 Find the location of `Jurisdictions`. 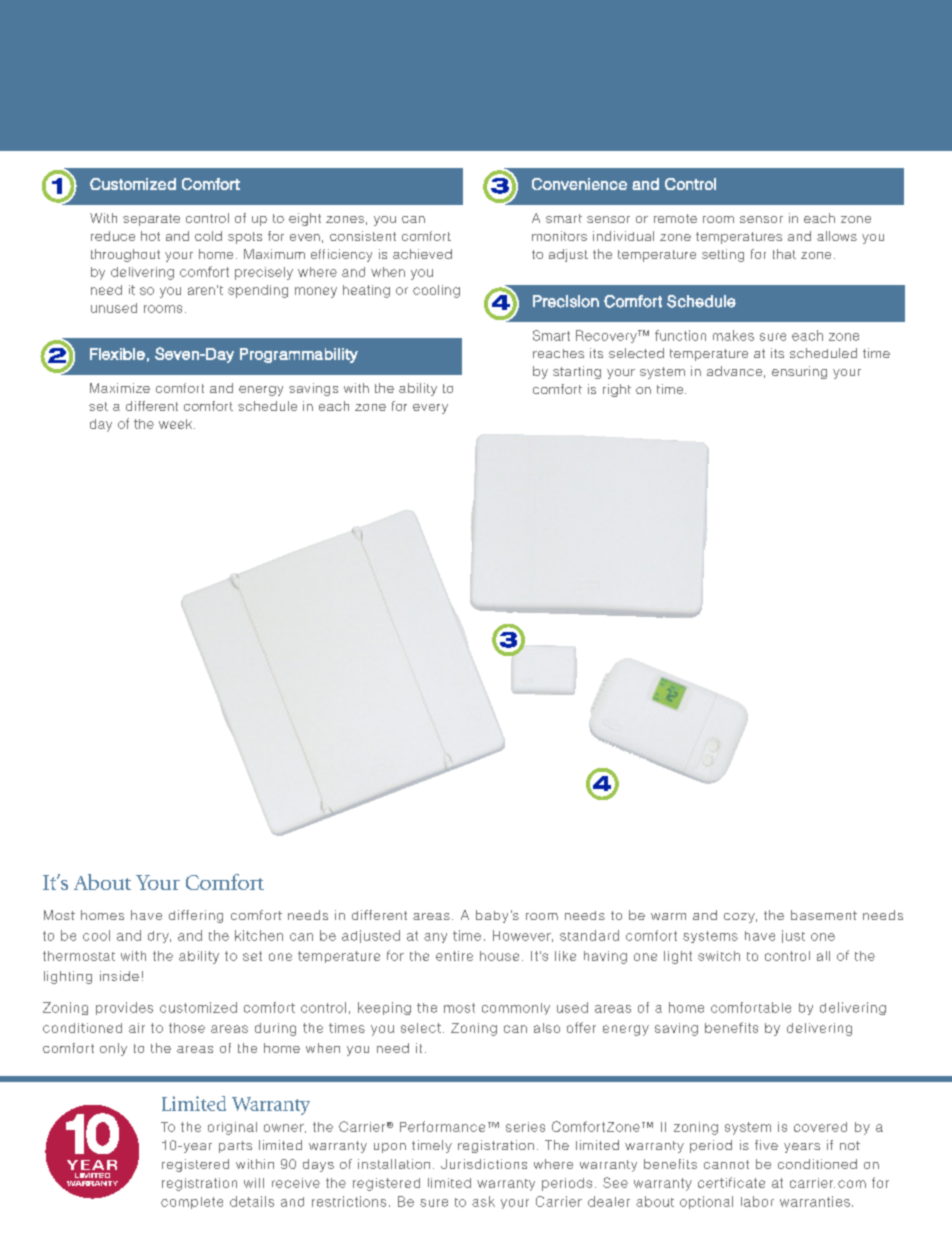

Jurisdictions is located at coordinates (484, 1164).
